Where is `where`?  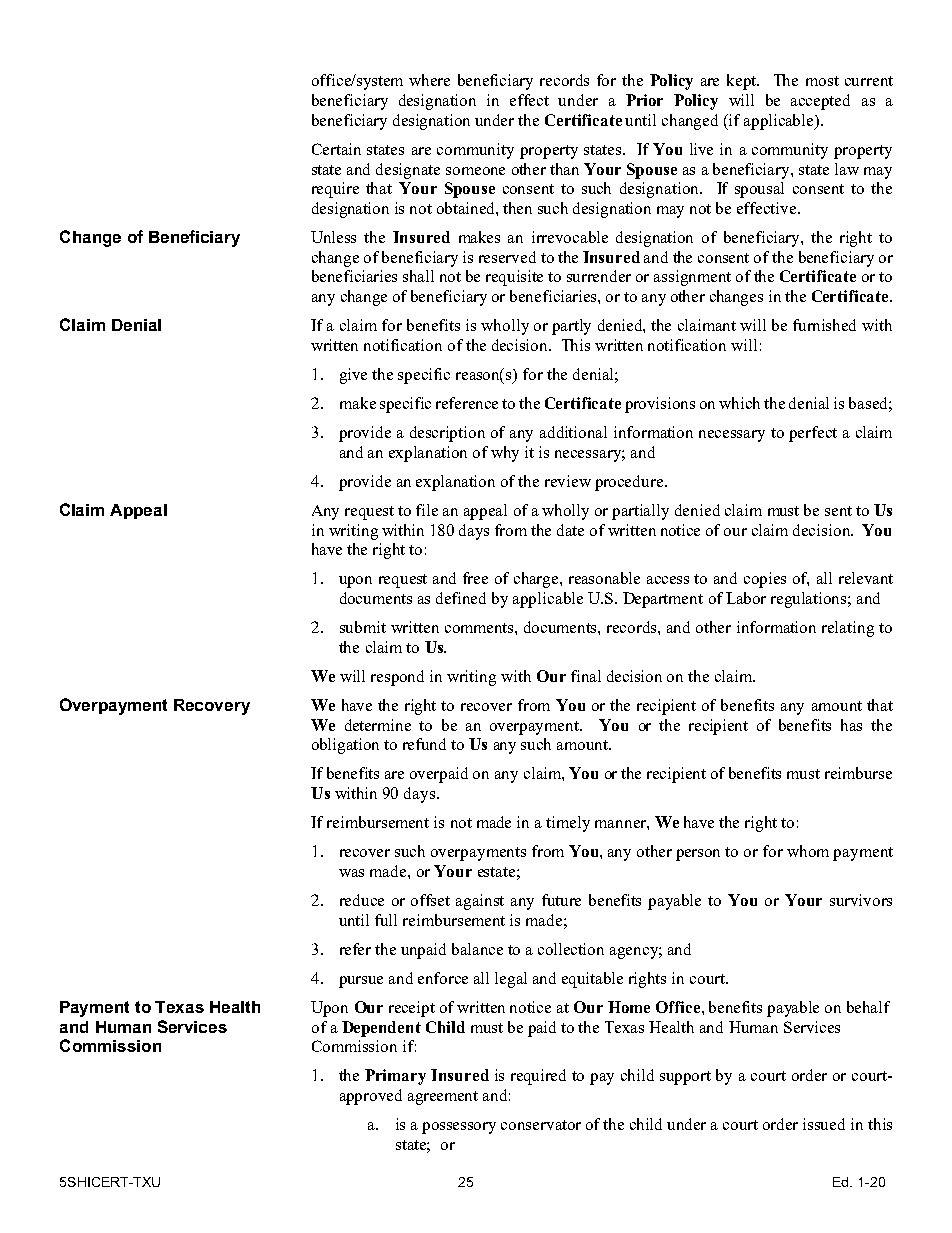
where is located at coordinates (429, 80).
